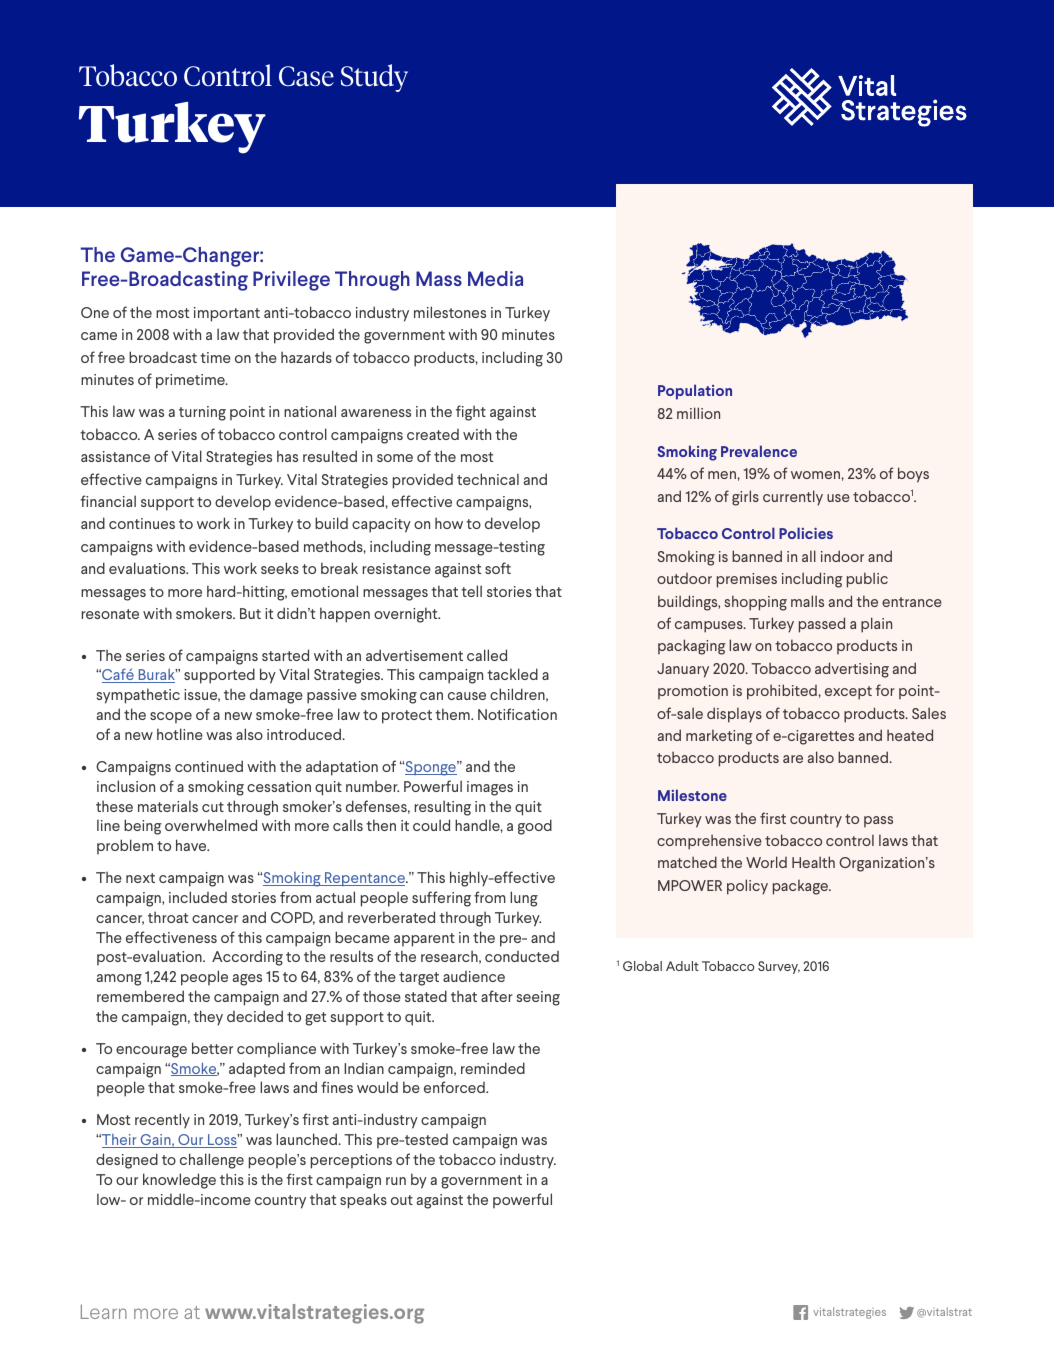 This page has width=1054, height=1364. What do you see at coordinates (142, 523) in the page?
I see `continues` at bounding box center [142, 523].
